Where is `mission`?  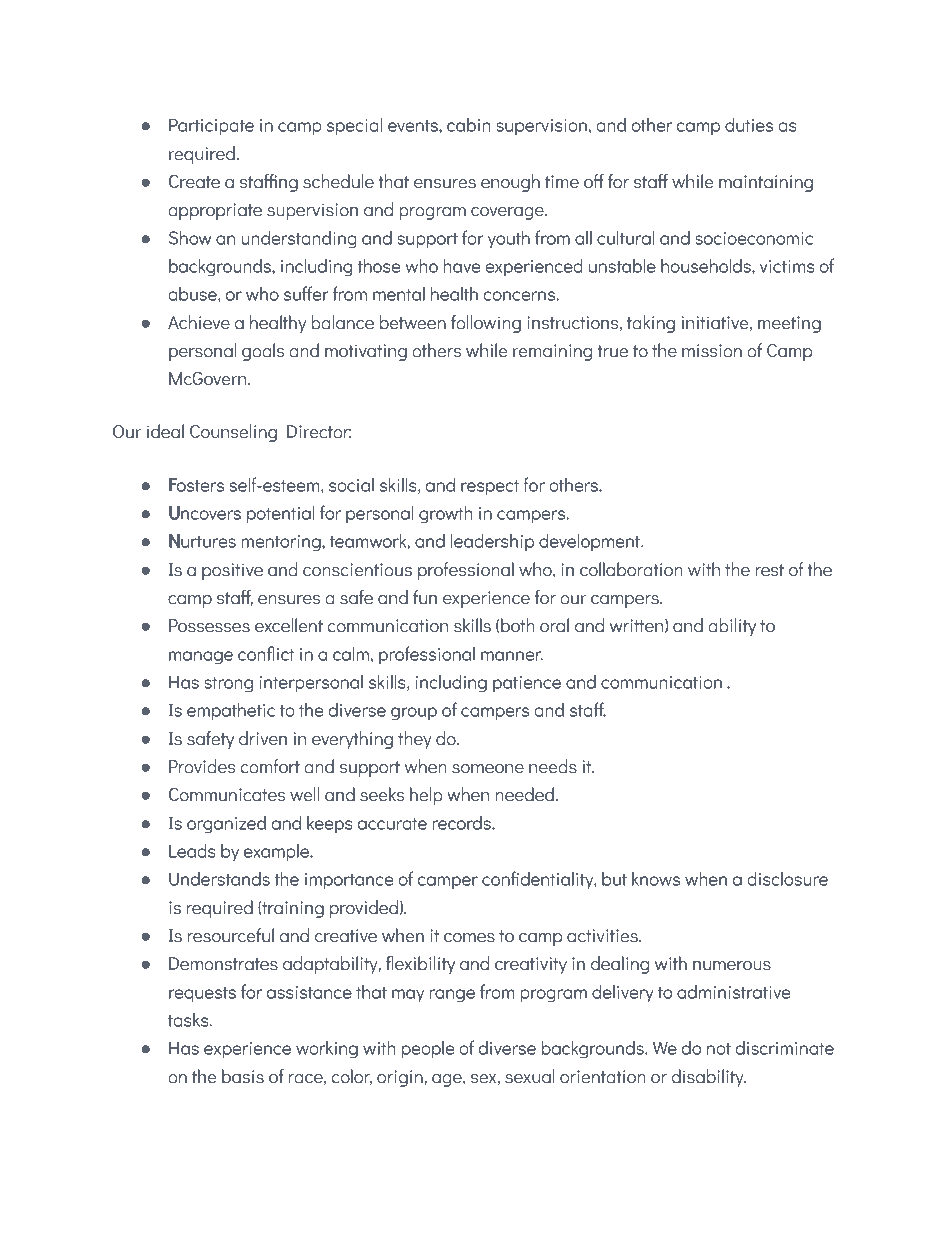
mission is located at coordinates (712, 351).
